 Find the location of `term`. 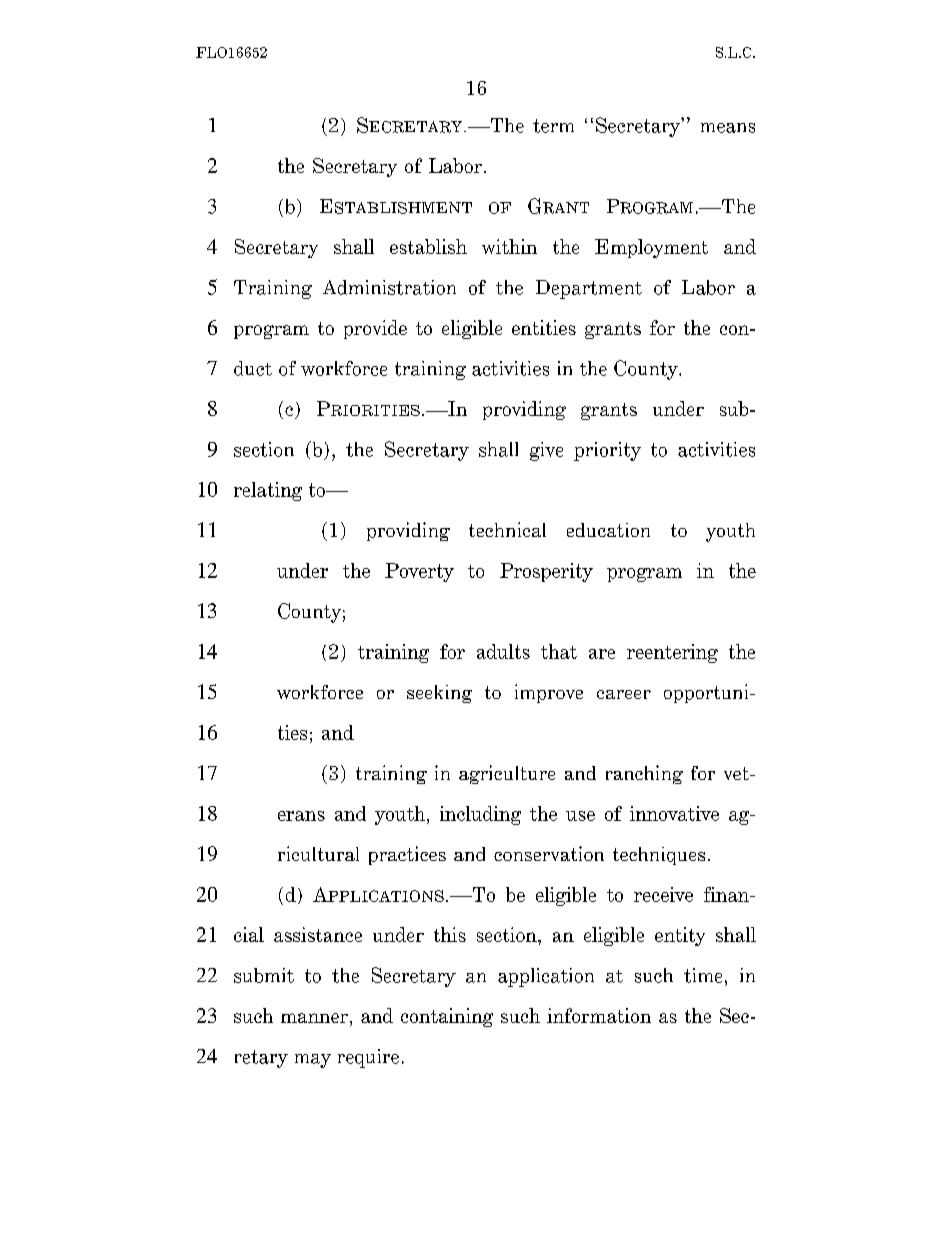

term is located at coordinates (553, 126).
